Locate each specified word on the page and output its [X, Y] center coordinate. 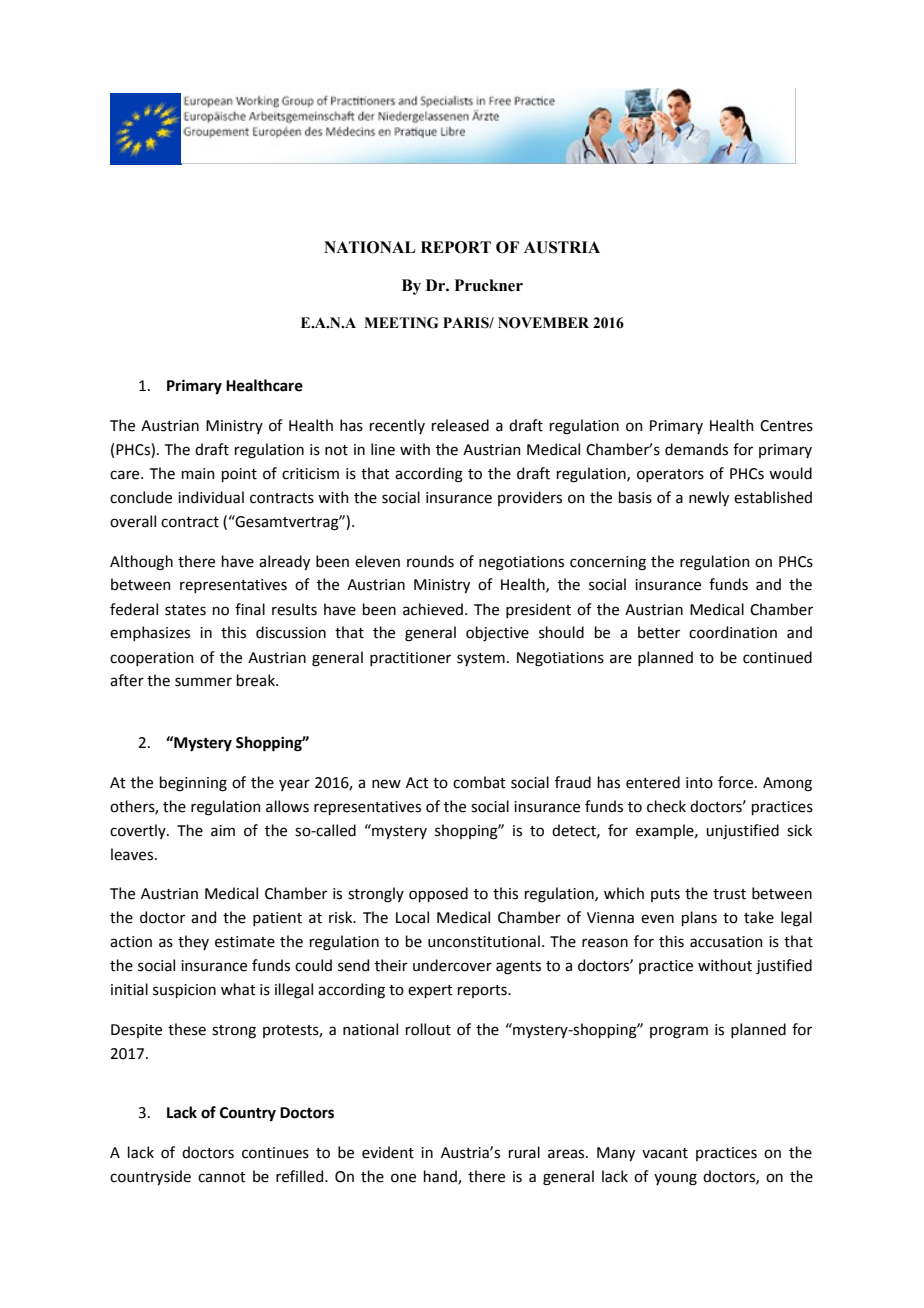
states [185, 610]
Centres [786, 426]
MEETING [401, 323]
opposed [438, 894]
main [198, 474]
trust [729, 894]
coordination [733, 632]
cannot [222, 1177]
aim [223, 831]
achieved [433, 609]
